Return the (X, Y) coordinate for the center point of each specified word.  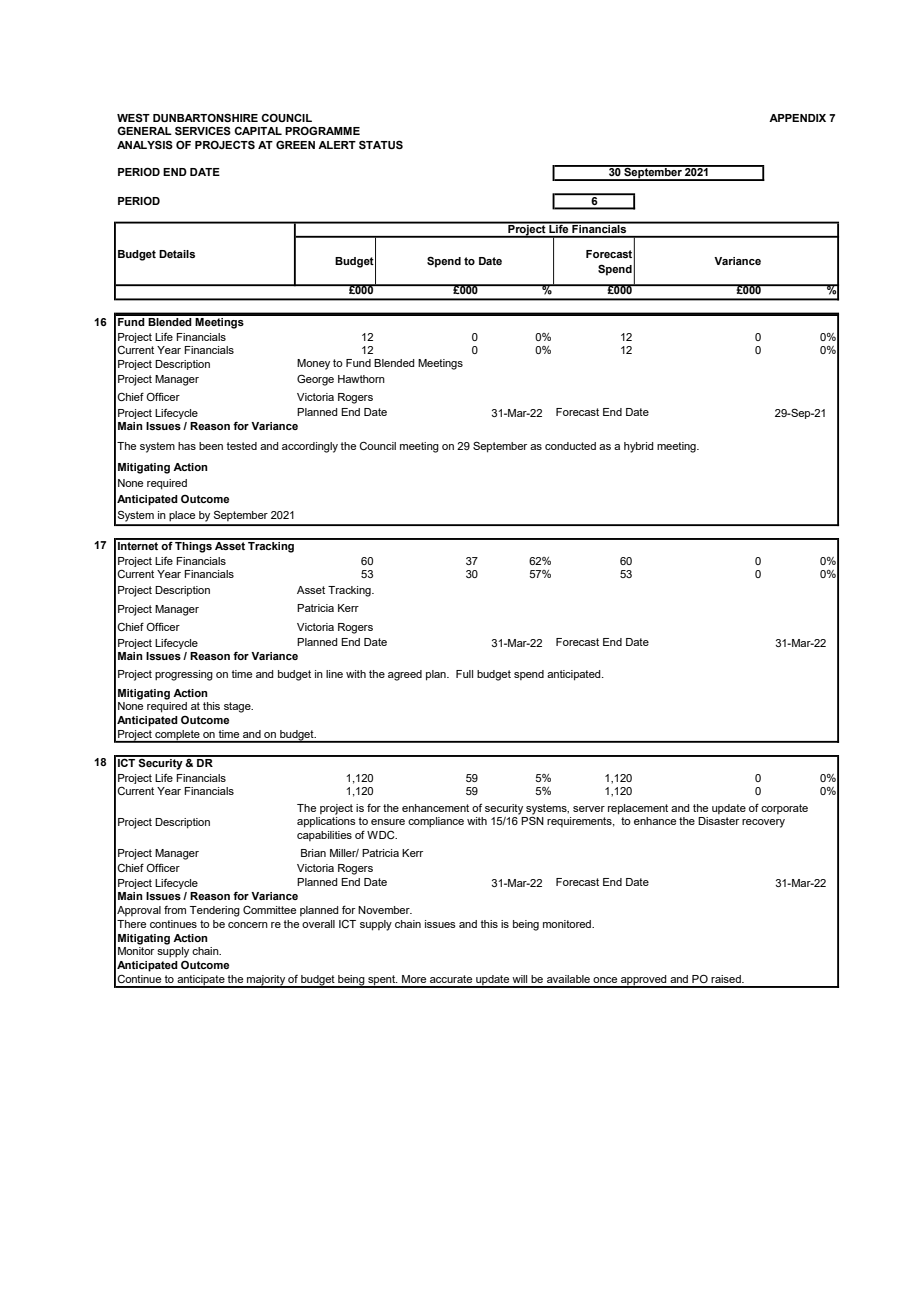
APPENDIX (797, 118)
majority (266, 981)
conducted (570, 446)
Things (193, 546)
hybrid (639, 447)
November (385, 910)
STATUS (381, 144)
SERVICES (203, 130)
